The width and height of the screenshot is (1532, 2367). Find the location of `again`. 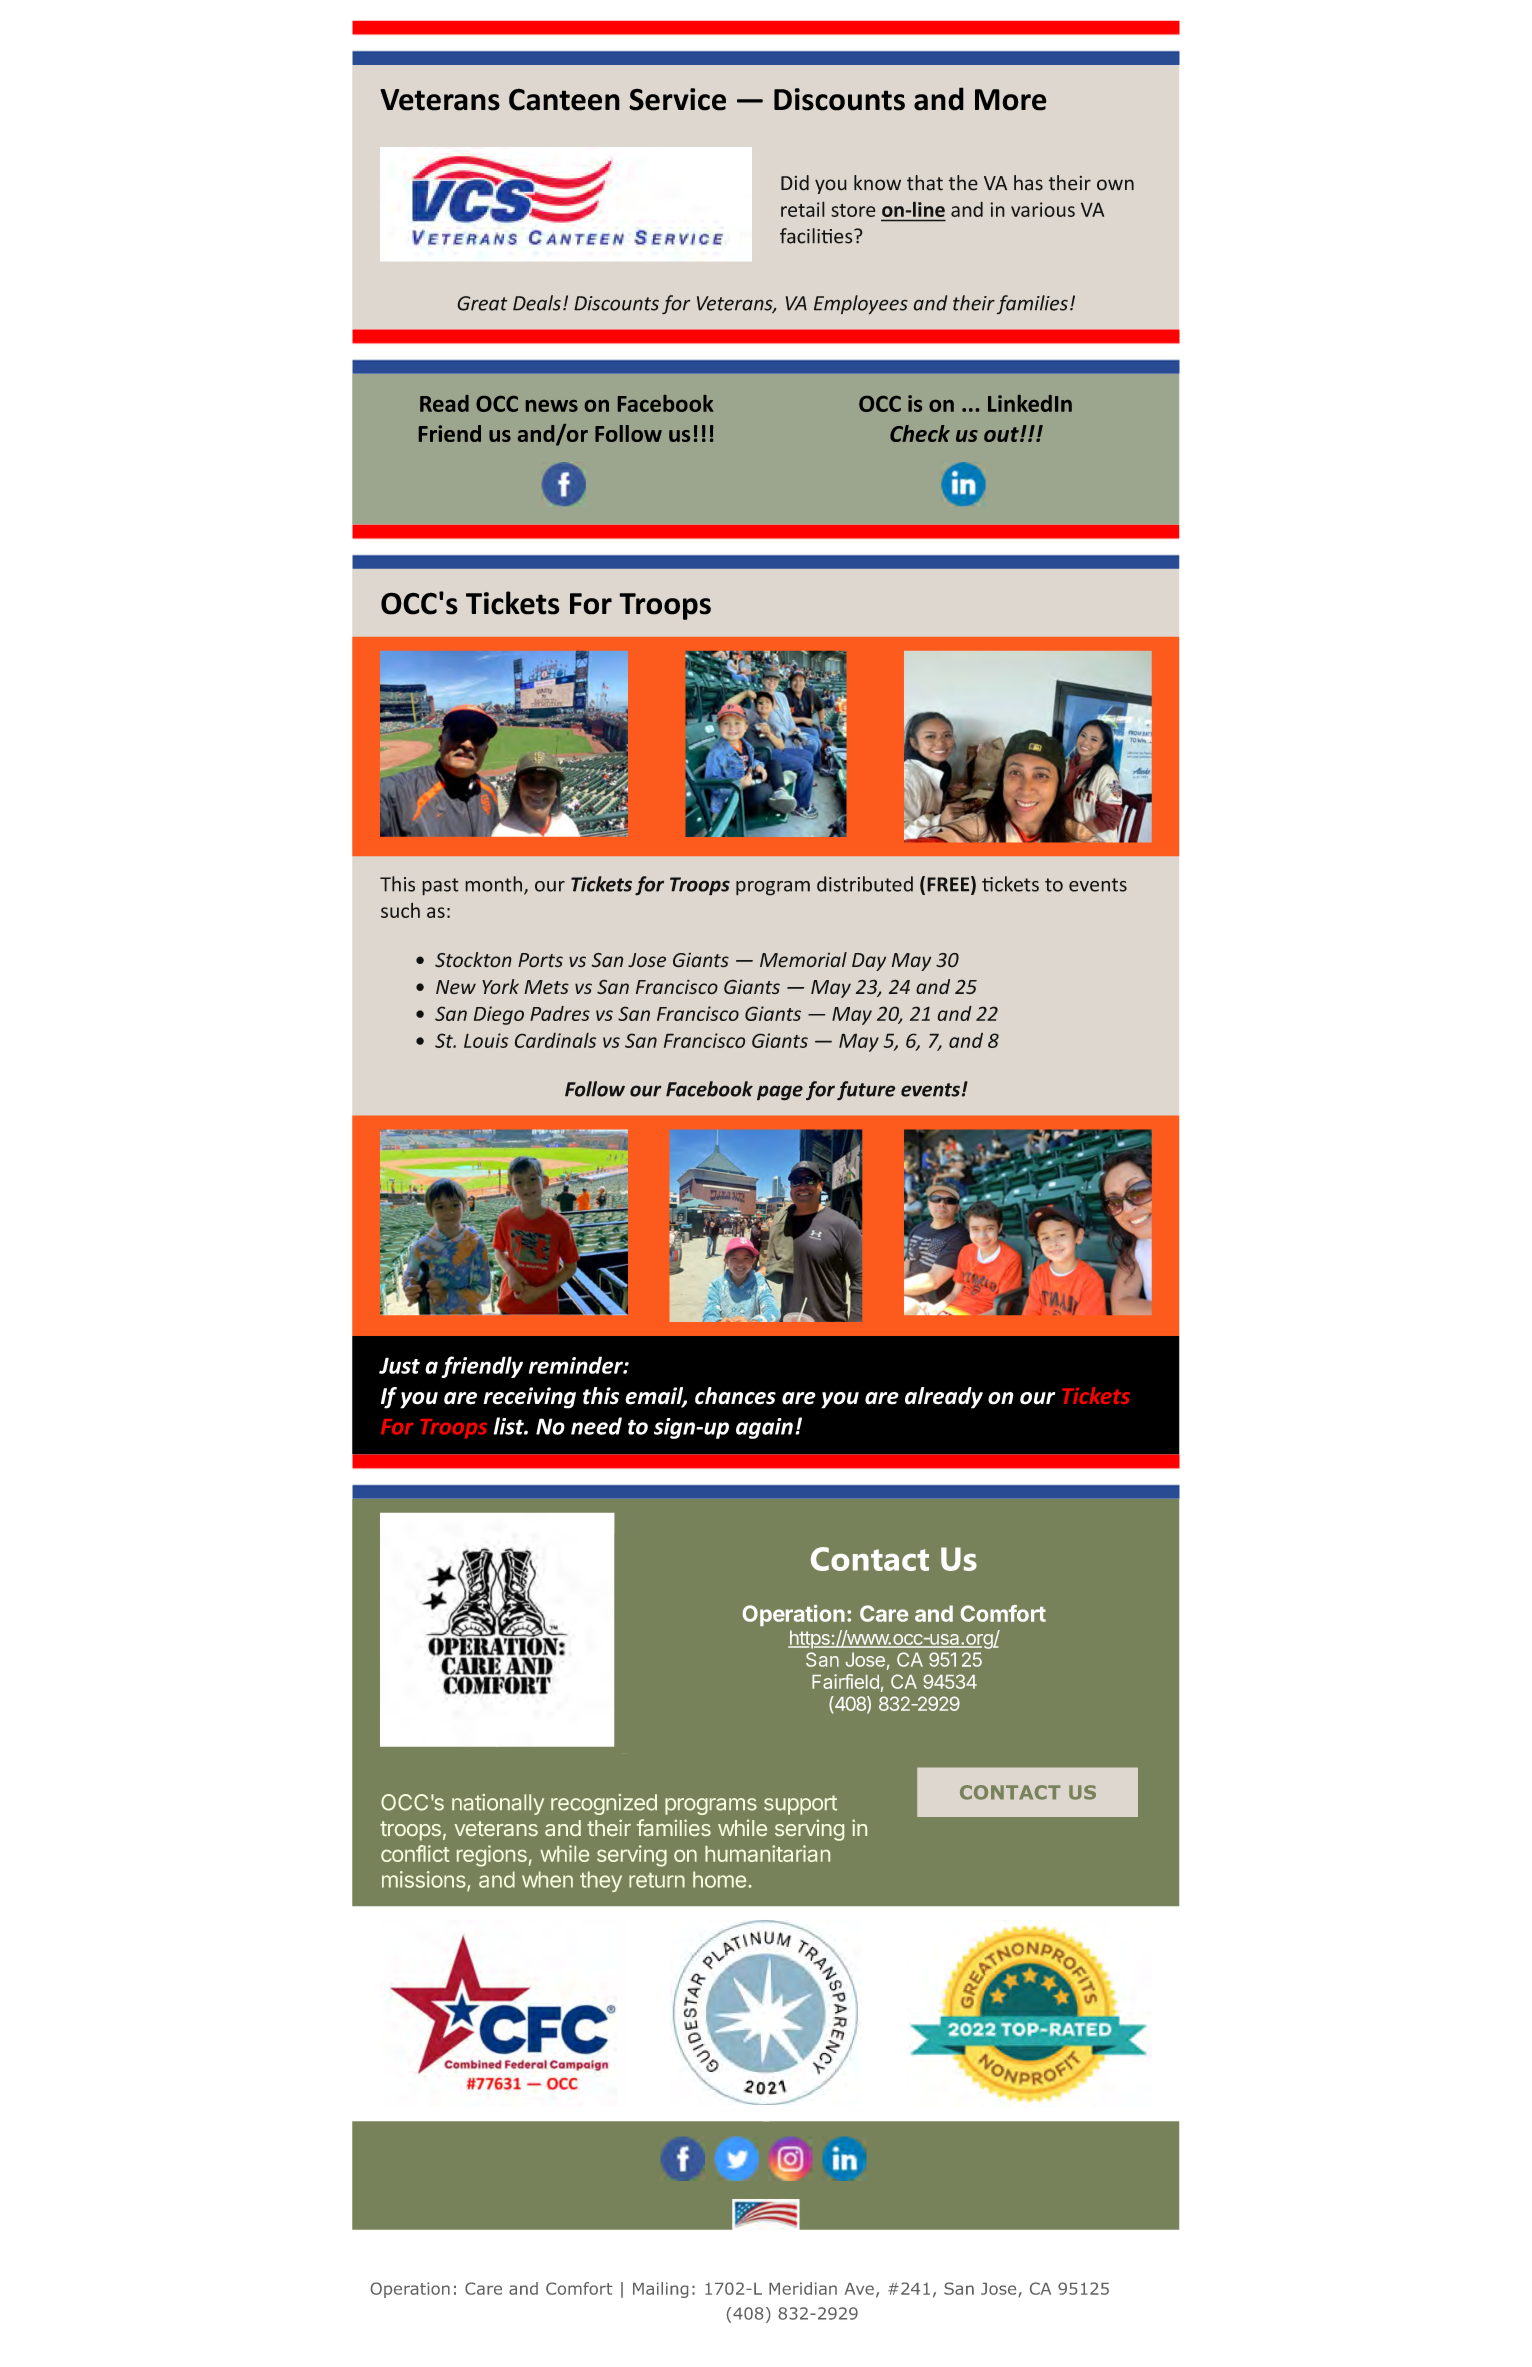

again is located at coordinates (764, 1428).
